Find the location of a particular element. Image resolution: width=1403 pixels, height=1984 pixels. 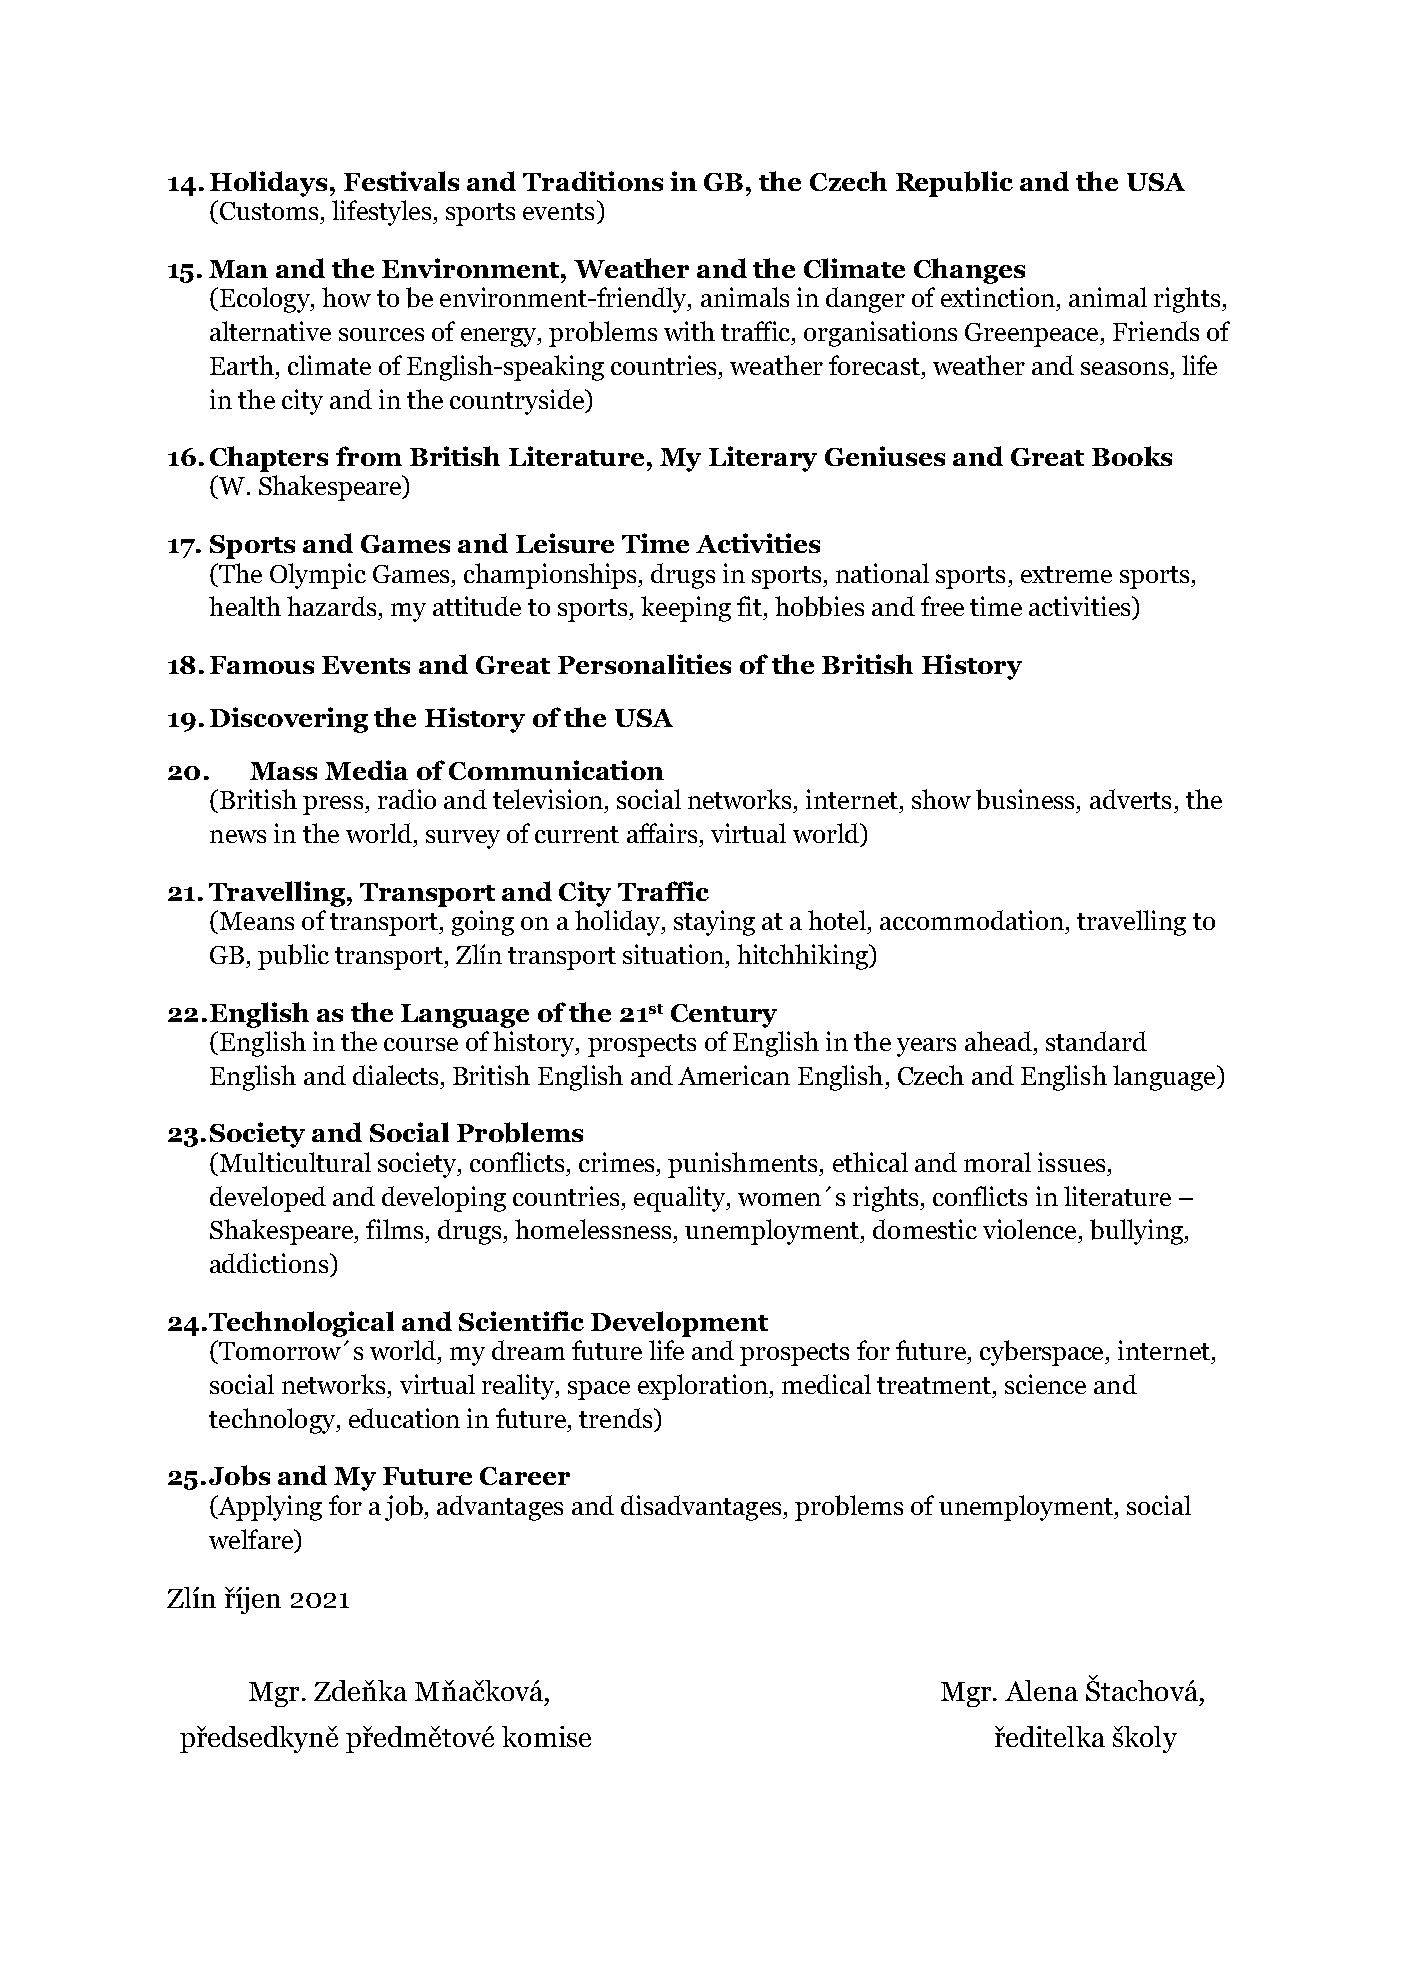

Multicultural is located at coordinates (294, 1162).
